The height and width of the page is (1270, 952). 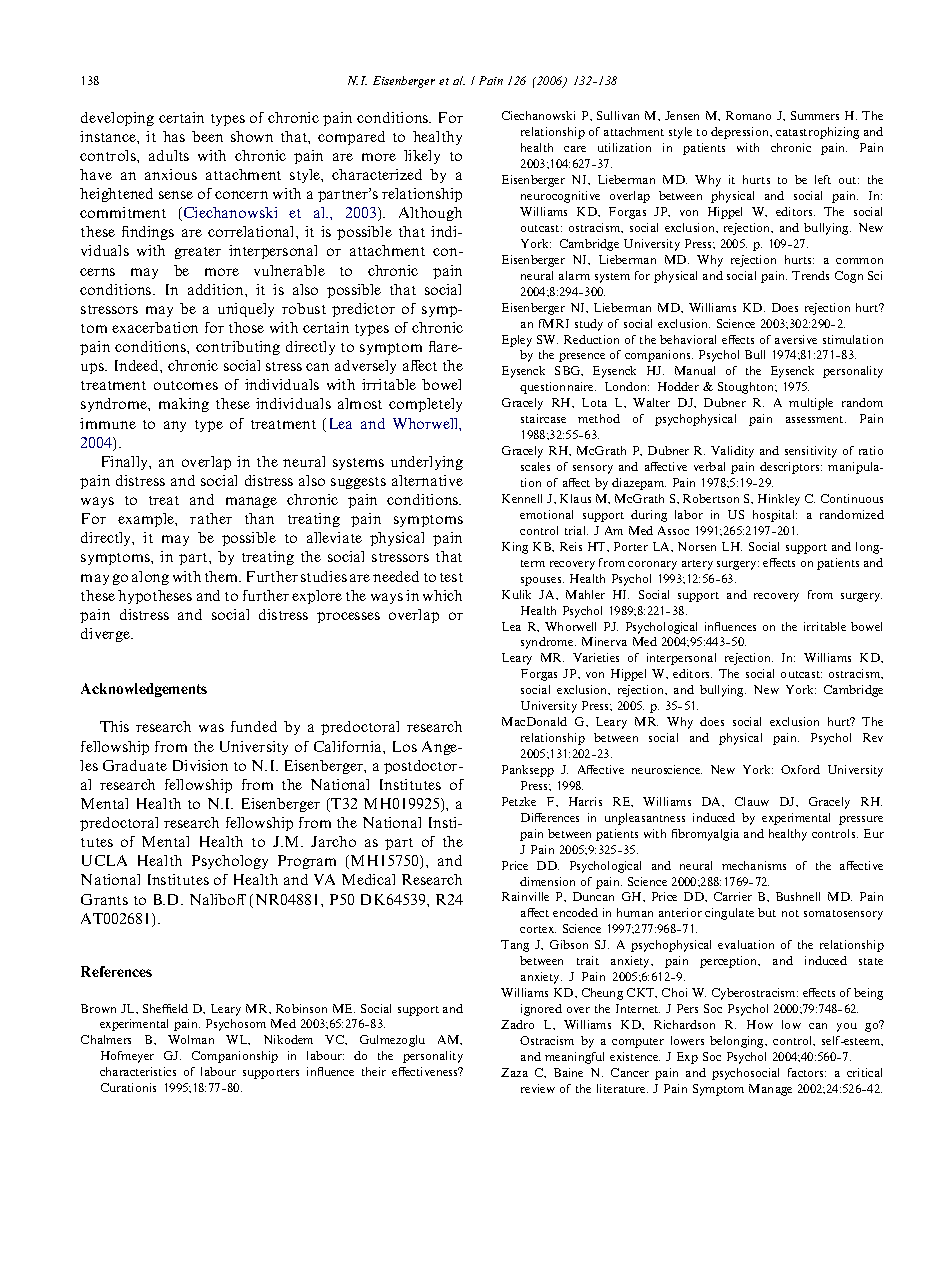 What do you see at coordinates (442, 595) in the page?
I see `which` at bounding box center [442, 595].
